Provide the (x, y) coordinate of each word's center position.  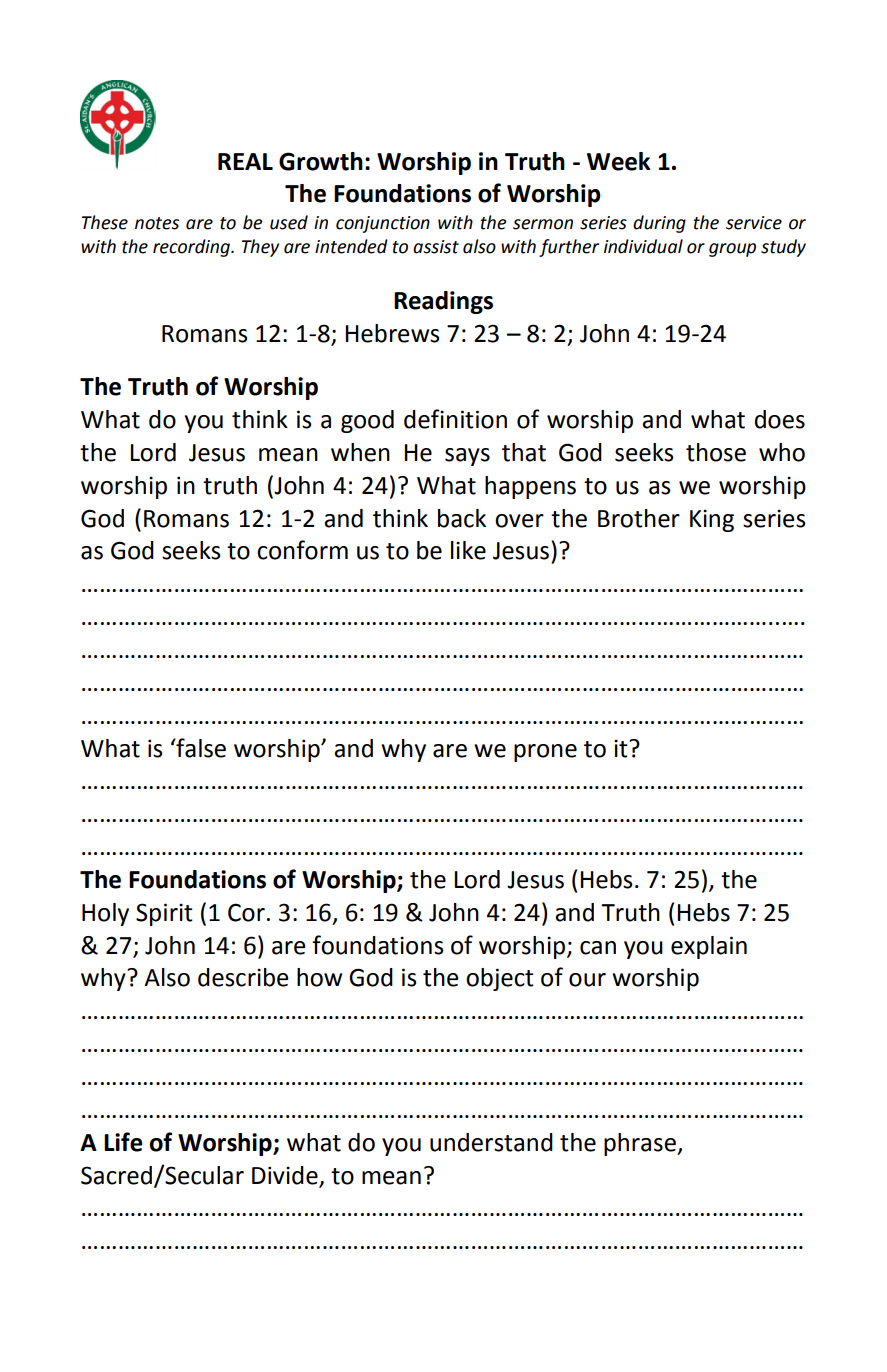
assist (436, 247)
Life (123, 1142)
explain (709, 947)
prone (545, 753)
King (712, 520)
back (462, 518)
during (659, 224)
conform (302, 550)
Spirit (164, 914)
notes (157, 223)
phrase (641, 1144)
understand (491, 1142)
